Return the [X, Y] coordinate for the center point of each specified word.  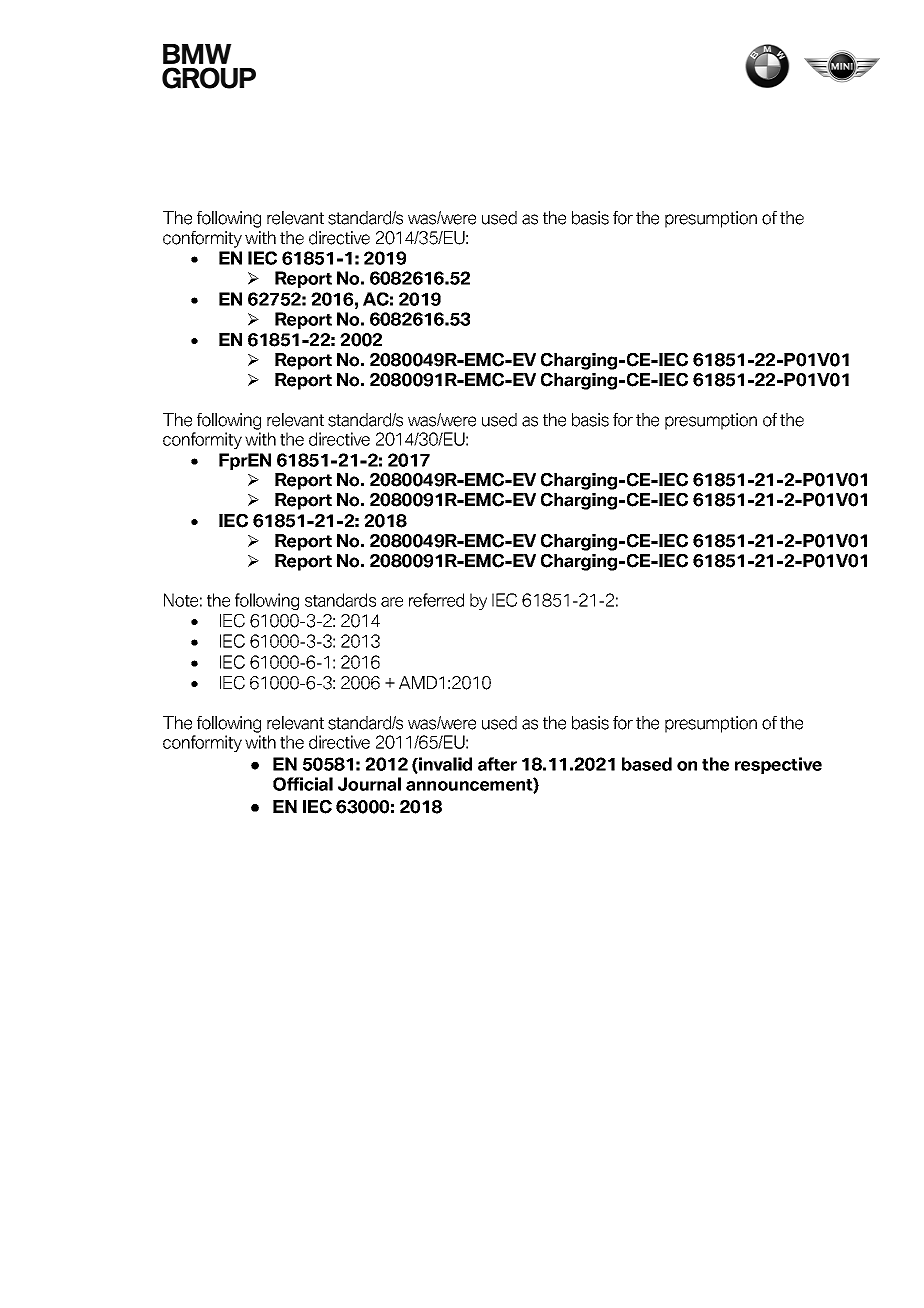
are [392, 602]
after [497, 764]
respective [778, 765]
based [647, 764]
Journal [369, 784]
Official [303, 784]
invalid [444, 765]
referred [436, 600]
